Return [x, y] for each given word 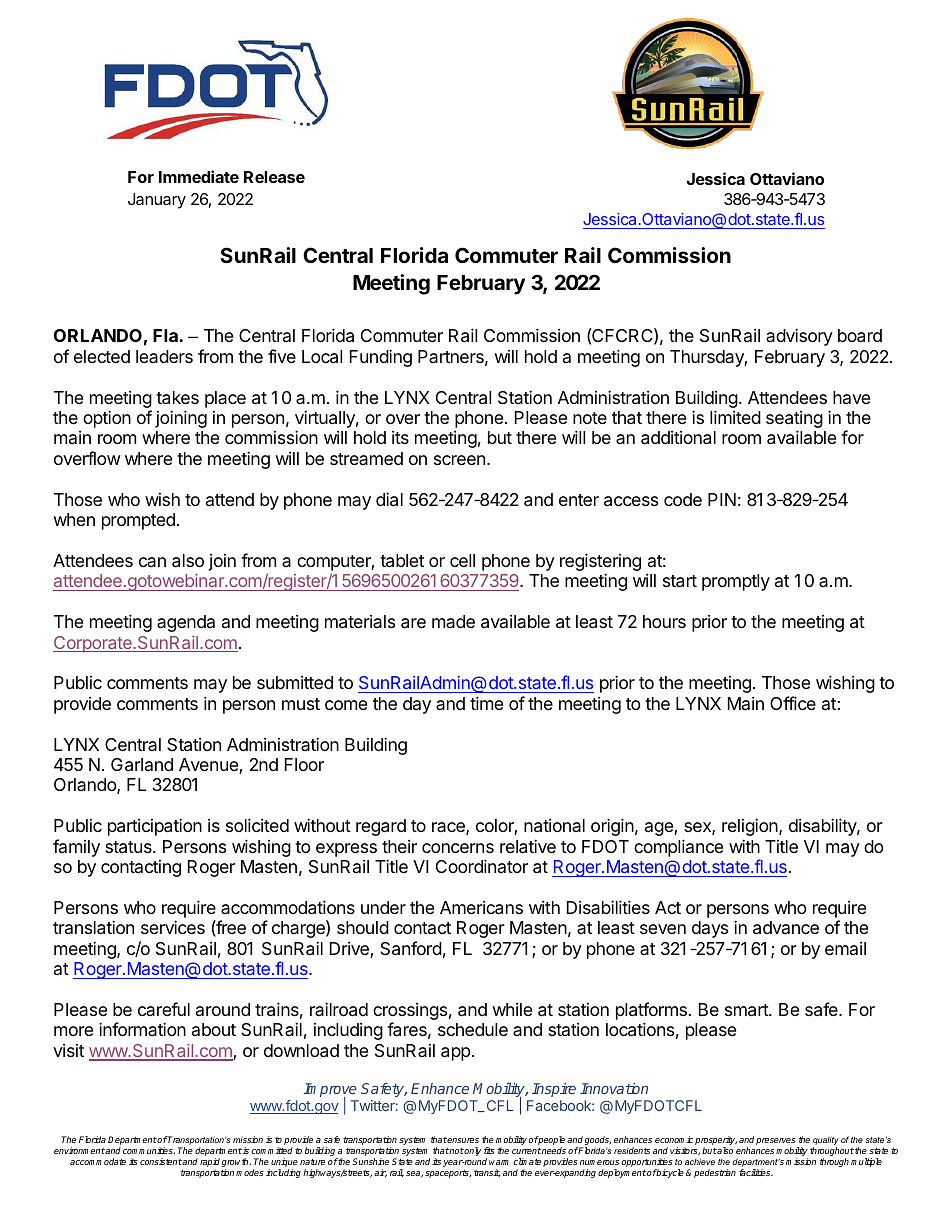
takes [177, 398]
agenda [186, 623]
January [157, 201]
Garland [142, 765]
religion [751, 827]
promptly [736, 582]
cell [462, 560]
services [173, 927]
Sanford [411, 948]
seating [794, 420]
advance [786, 928]
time [486, 703]
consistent [161, 1161]
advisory [799, 337]
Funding [381, 358]
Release [274, 177]
